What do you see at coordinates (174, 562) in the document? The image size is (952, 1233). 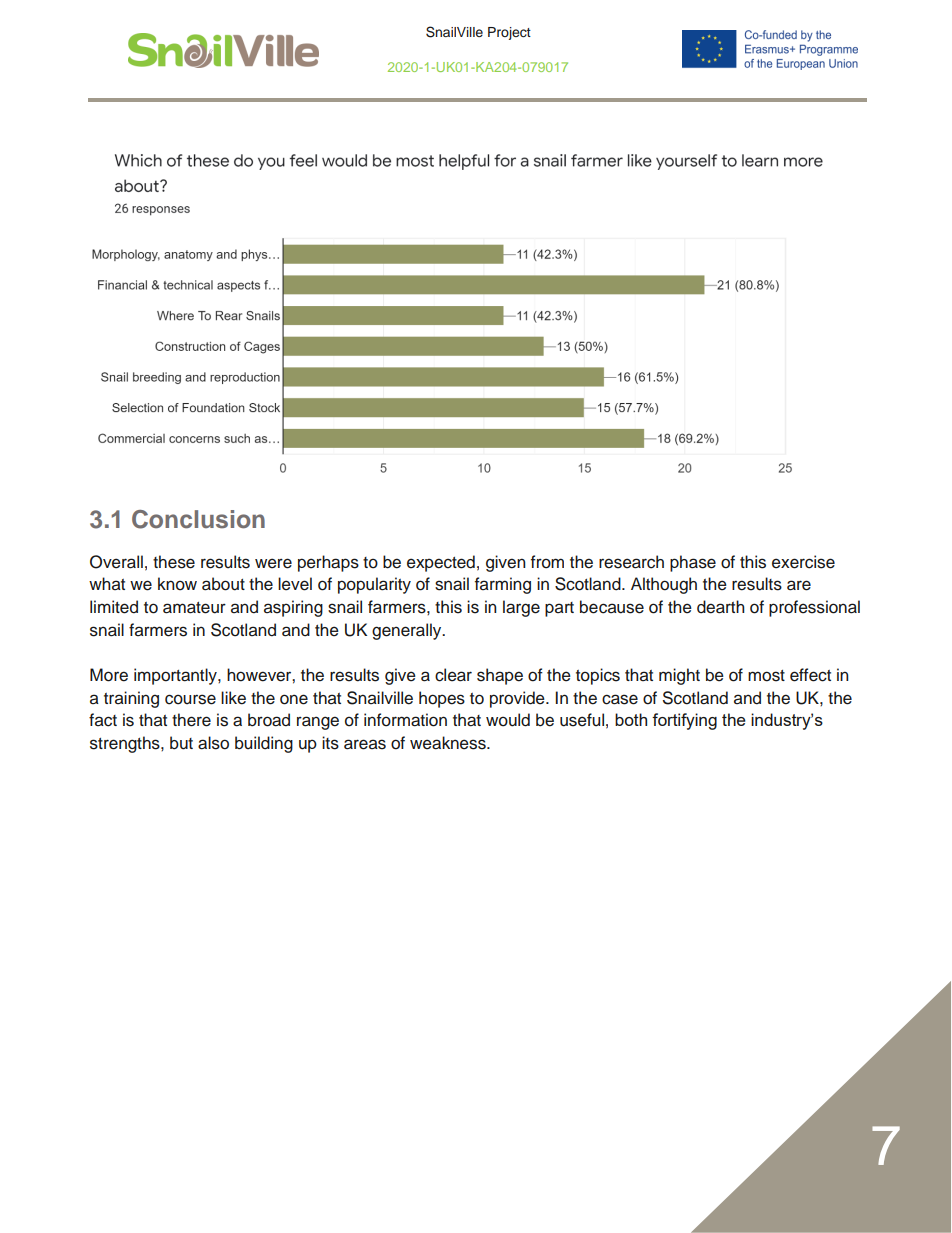 I see `these` at bounding box center [174, 562].
